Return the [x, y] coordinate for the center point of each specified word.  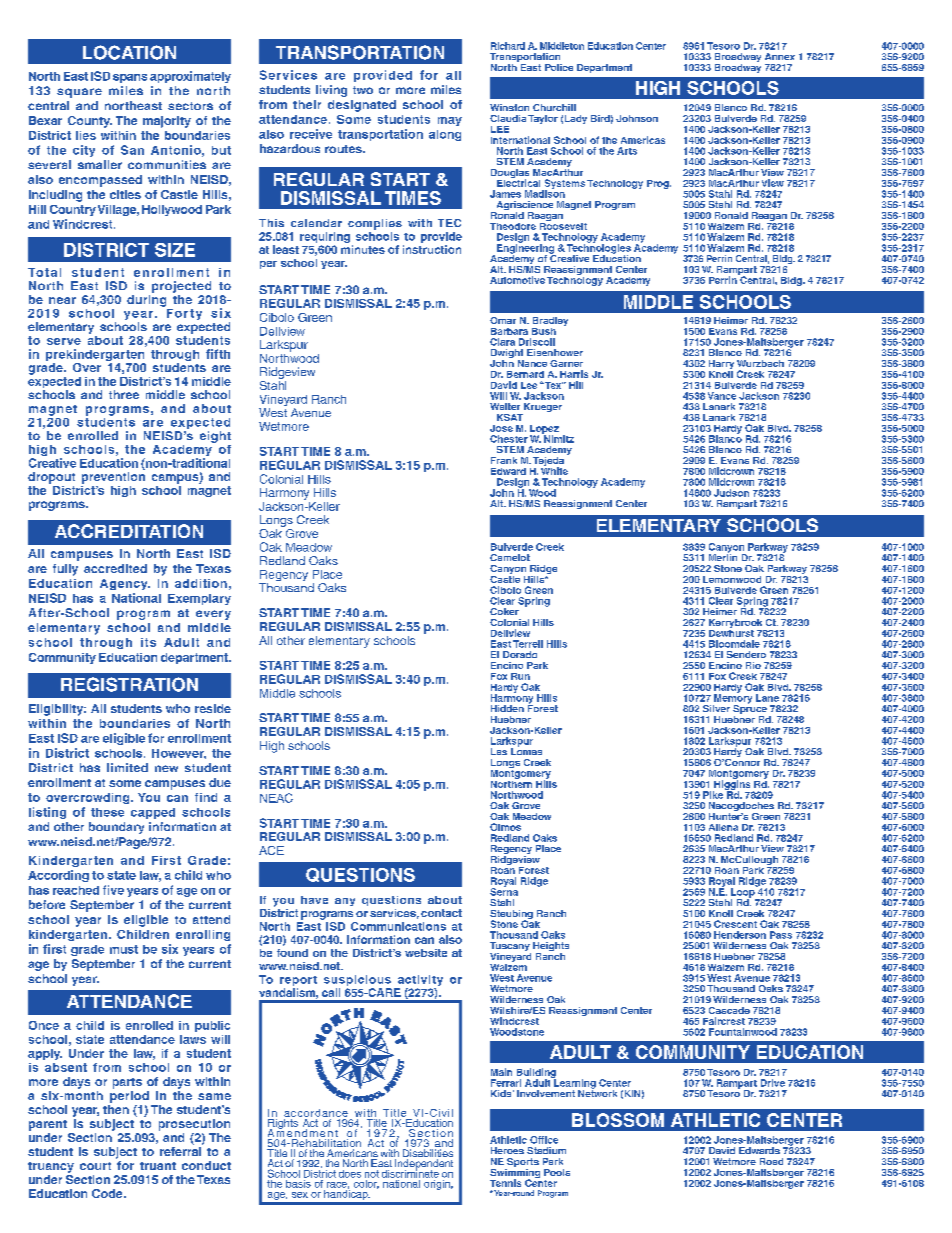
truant [158, 1166]
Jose [501, 428]
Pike [713, 795]
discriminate [410, 1172]
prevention [113, 478]
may [450, 121]
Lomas [526, 750]
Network [597, 1092]
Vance [722, 396]
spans [130, 78]
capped [153, 813]
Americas [643, 140]
